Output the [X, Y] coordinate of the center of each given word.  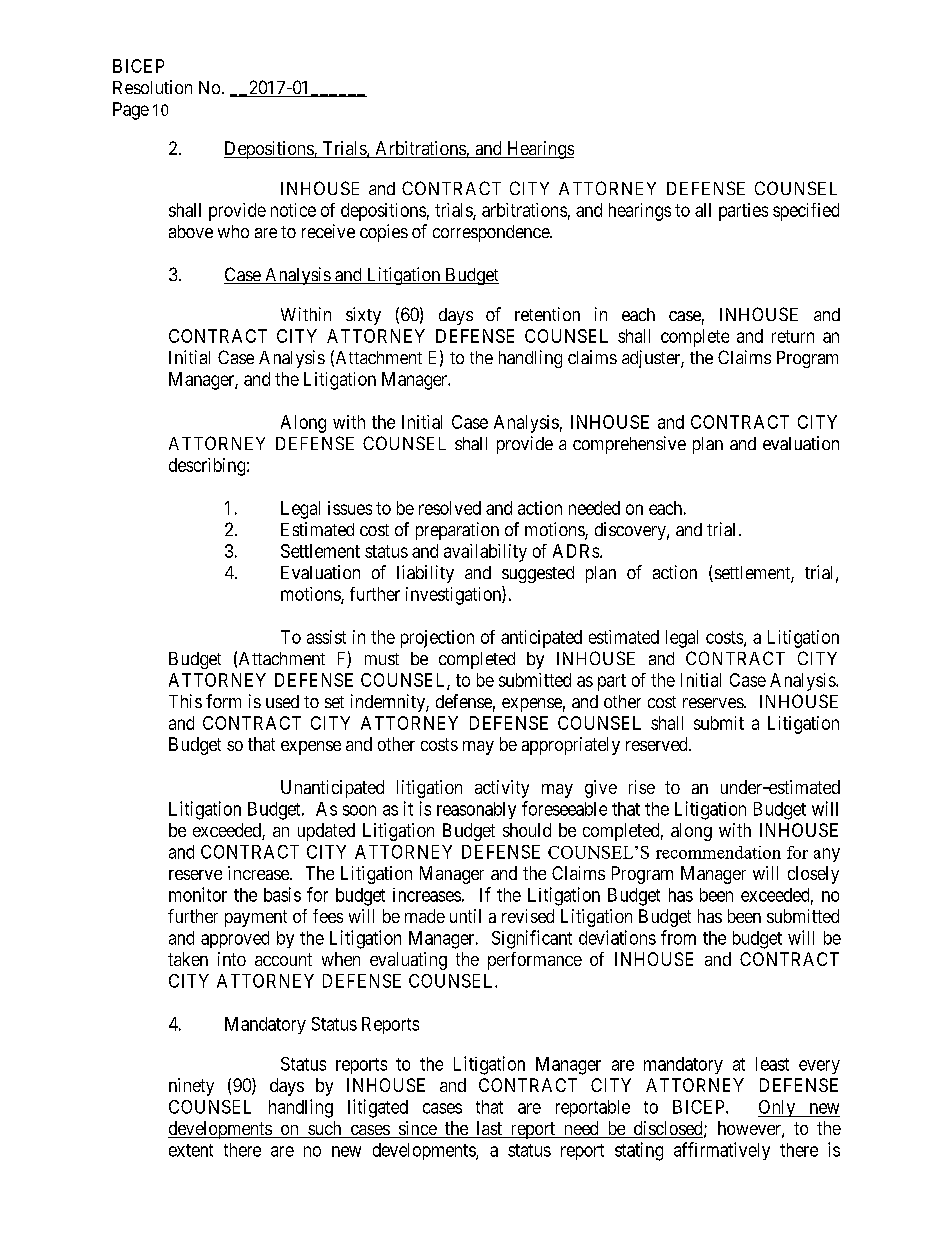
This [185, 701]
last [489, 1129]
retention [547, 314]
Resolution [152, 87]
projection [437, 639]
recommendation [718, 852]
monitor [198, 894]
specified [806, 212]
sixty [363, 316]
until [465, 916]
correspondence [492, 233]
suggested [538, 574]
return [793, 336]
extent [191, 1150]
